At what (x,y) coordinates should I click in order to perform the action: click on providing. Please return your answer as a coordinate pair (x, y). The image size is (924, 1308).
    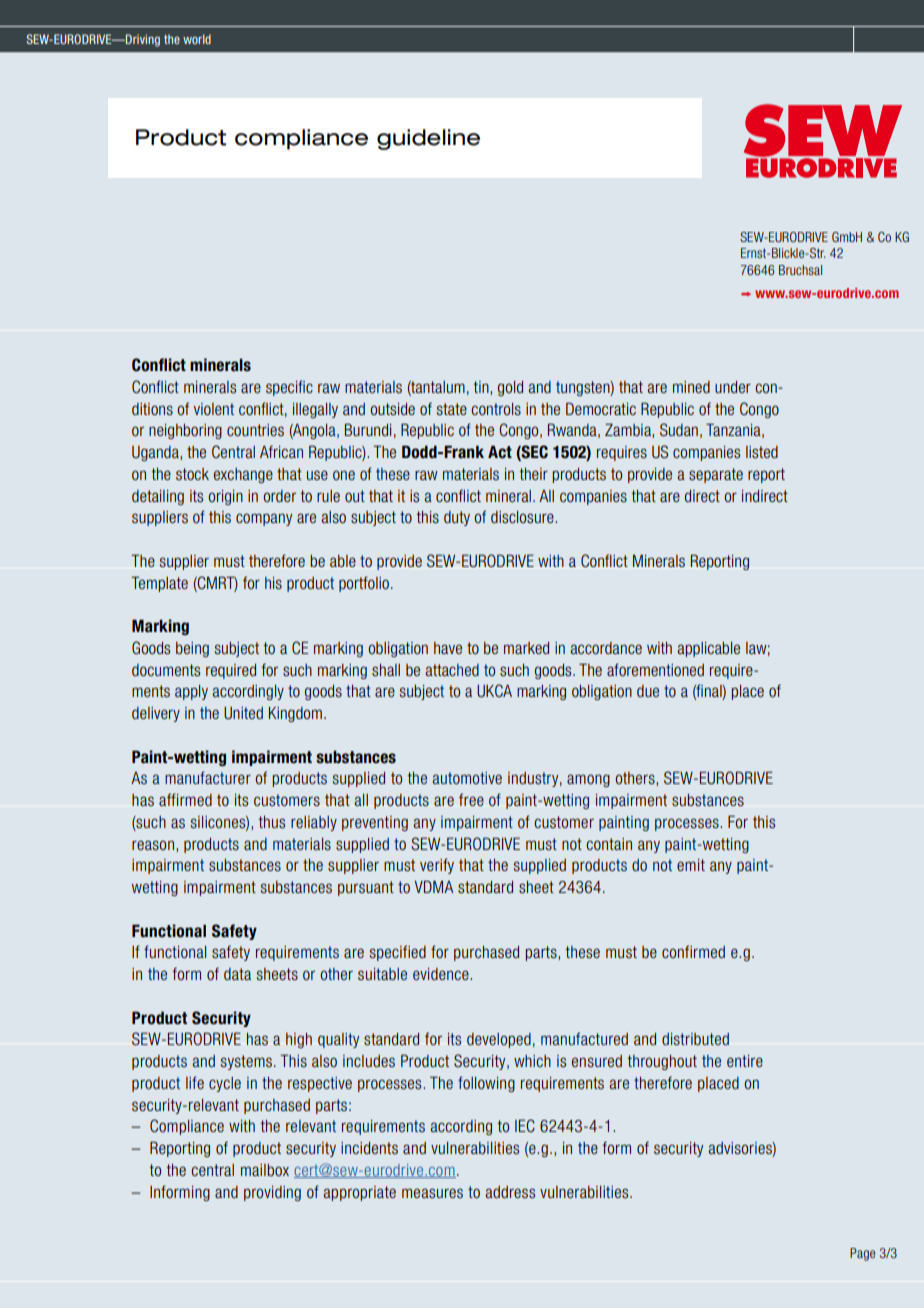
    Looking at the image, I should click on (272, 1193).
